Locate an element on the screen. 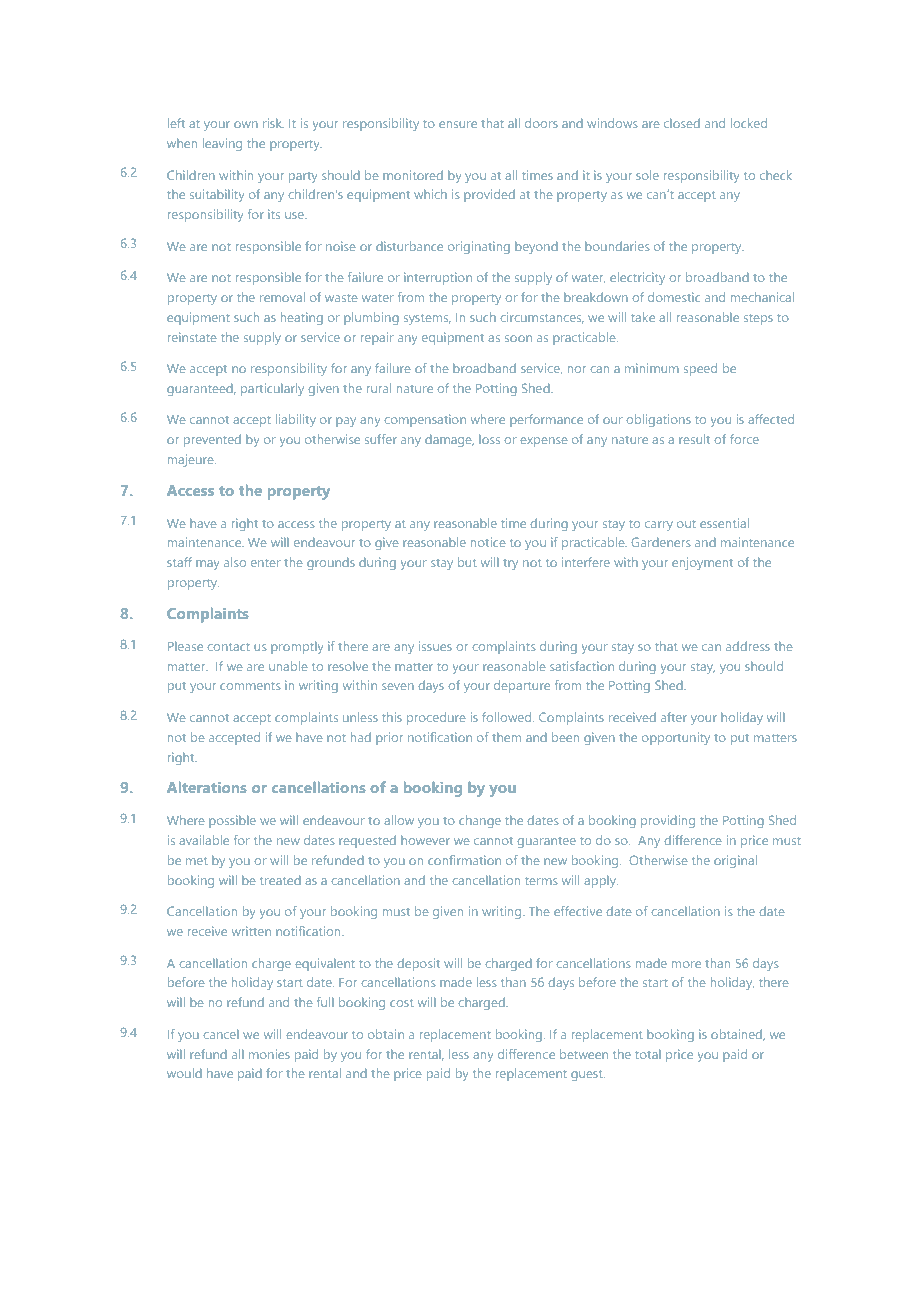 The image size is (924, 1308). ensure is located at coordinates (458, 124).
